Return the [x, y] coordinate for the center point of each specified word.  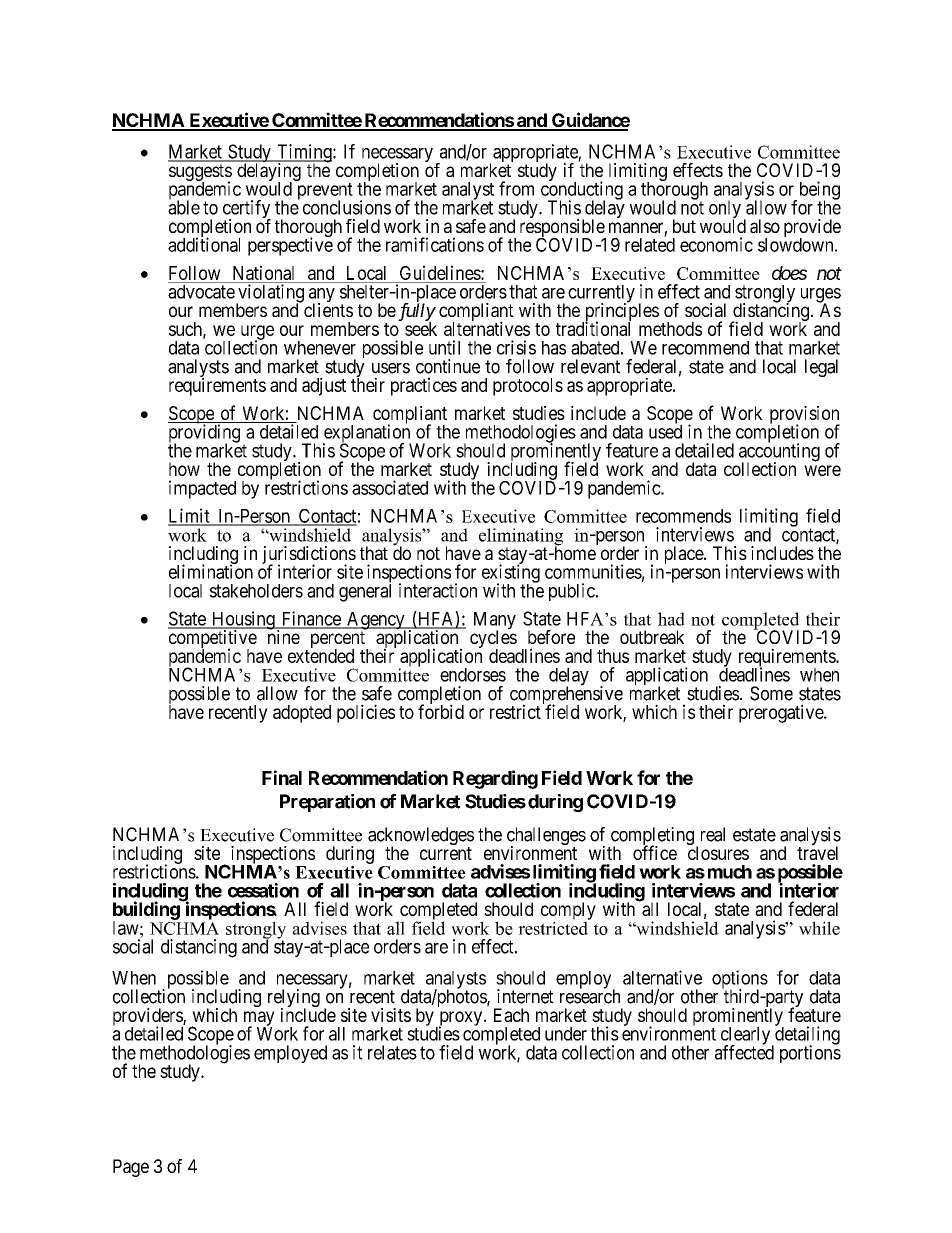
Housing [243, 621]
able [184, 207]
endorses [473, 675]
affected [744, 1052]
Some [771, 693]
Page [131, 1168]
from [516, 188]
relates [392, 1052]
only [725, 210]
